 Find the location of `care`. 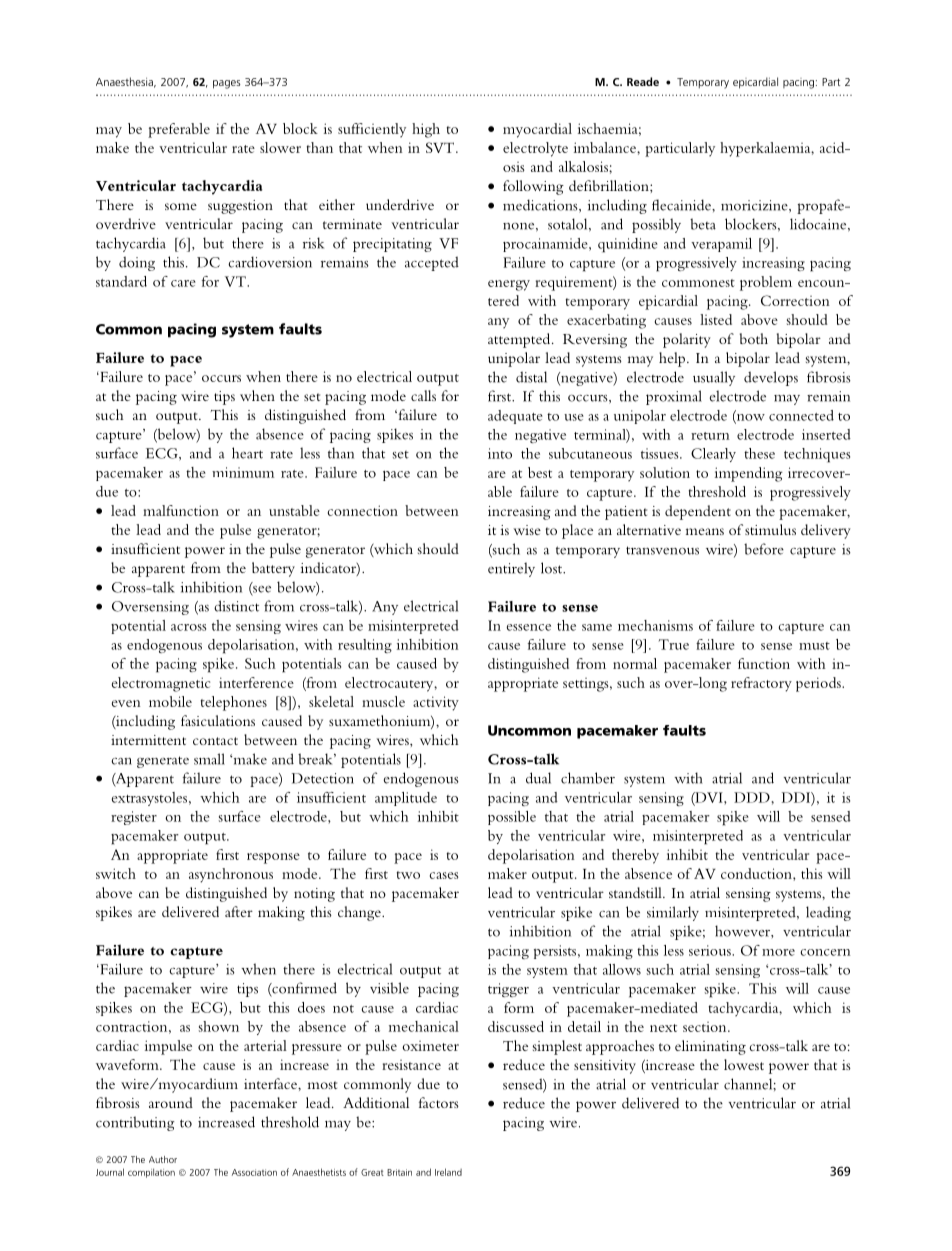

care is located at coordinates (183, 283).
